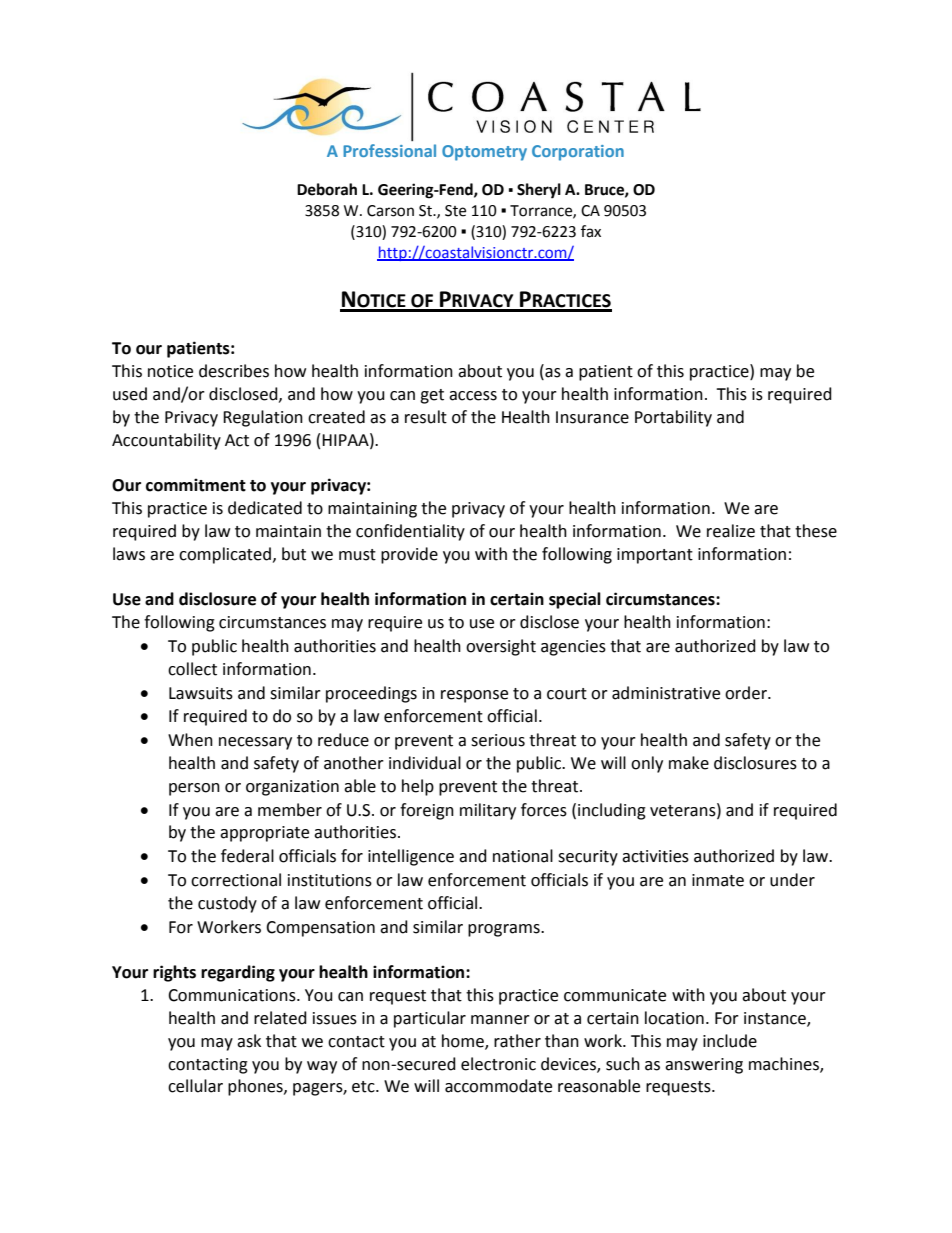 The height and width of the screenshot is (1233, 952). What do you see at coordinates (194, 789) in the screenshot?
I see `person` at bounding box center [194, 789].
